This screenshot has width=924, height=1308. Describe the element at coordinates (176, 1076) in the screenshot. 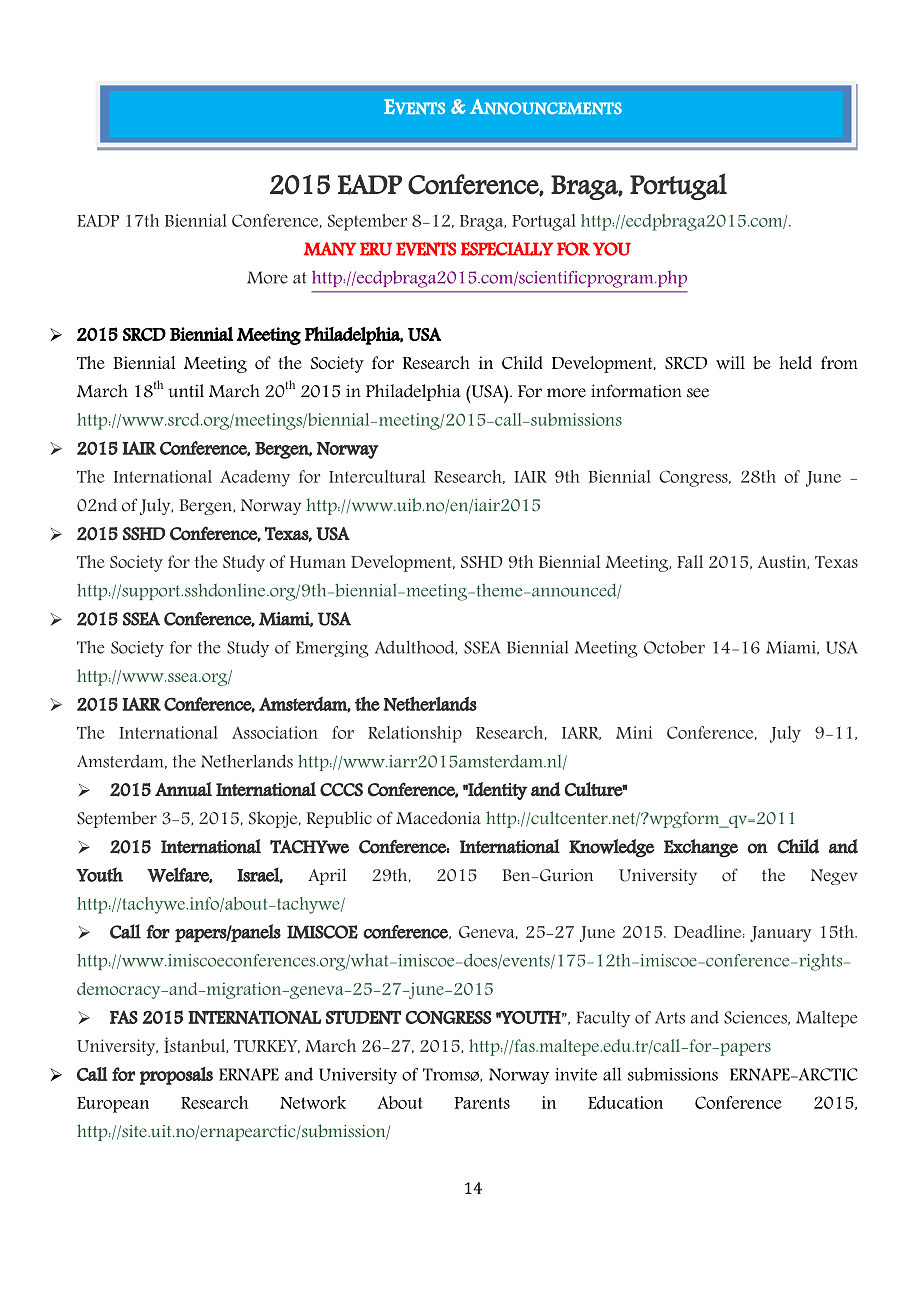

I see `proposals` at that location.
